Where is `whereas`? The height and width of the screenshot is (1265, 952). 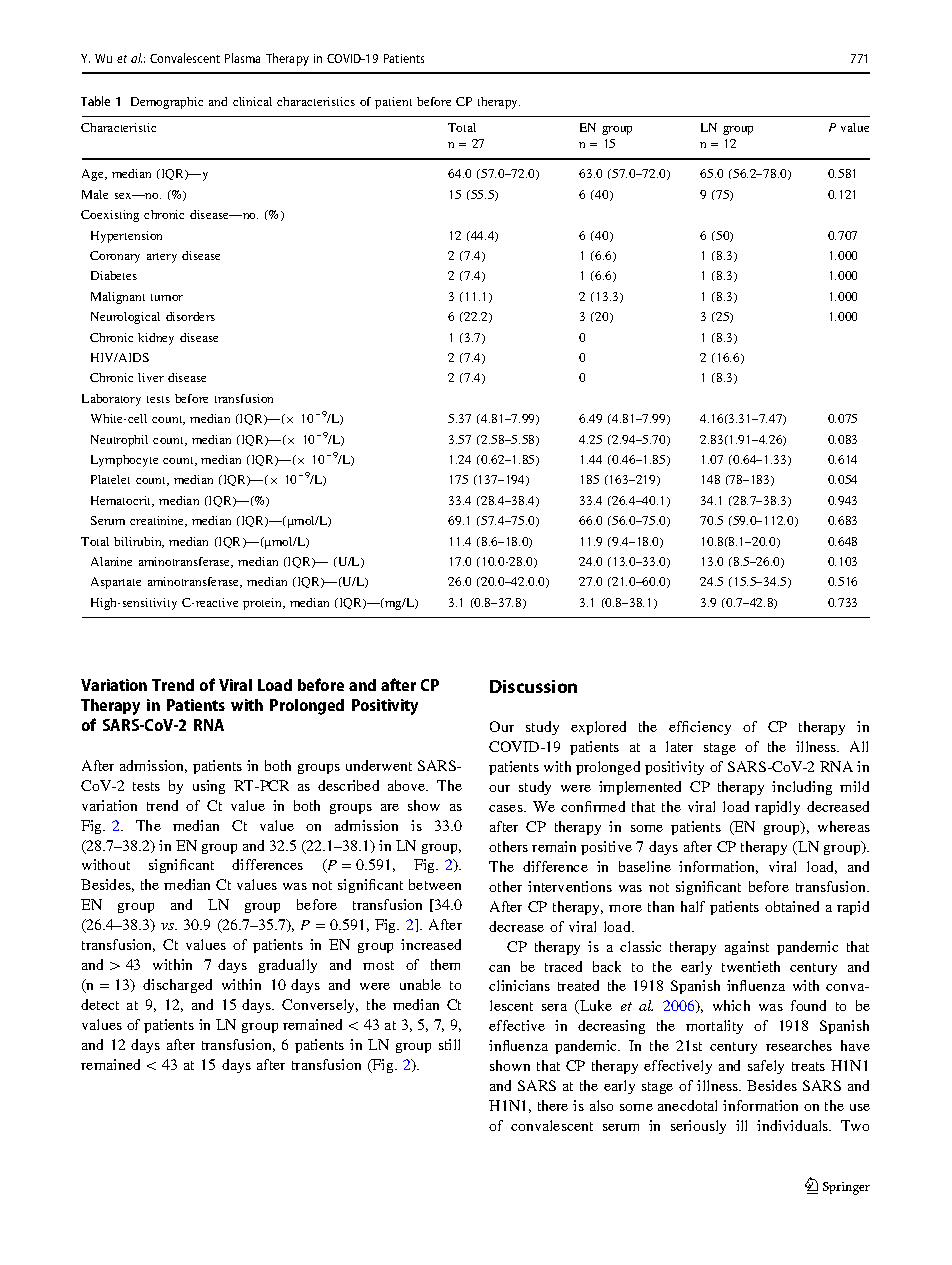
whereas is located at coordinates (844, 826).
